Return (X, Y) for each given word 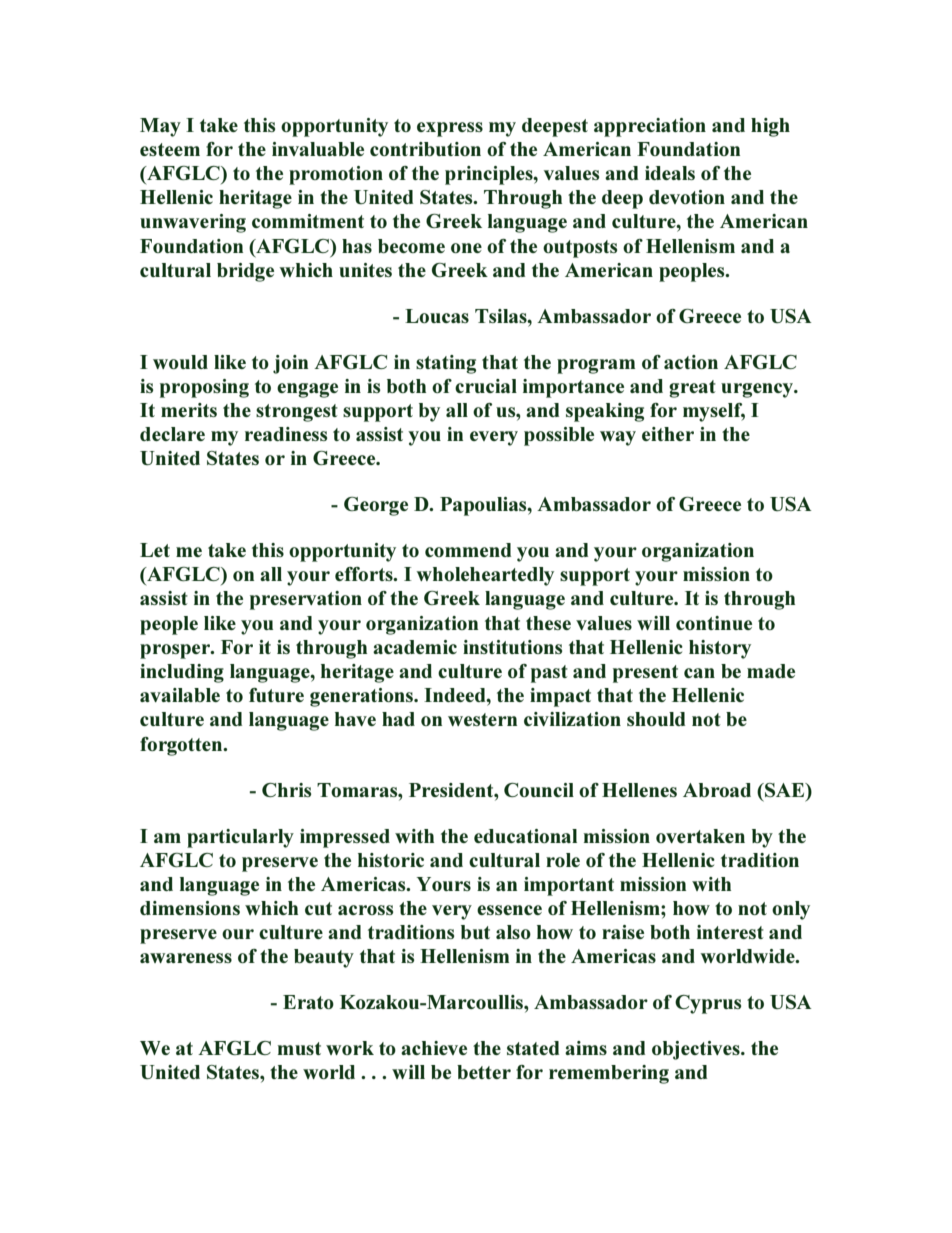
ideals (670, 173)
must (299, 1048)
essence (509, 910)
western (482, 719)
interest (730, 932)
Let (155, 550)
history (720, 649)
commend (468, 550)
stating (446, 364)
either (668, 434)
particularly (240, 838)
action (691, 362)
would (180, 362)
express (450, 129)
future (276, 695)
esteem (170, 149)
